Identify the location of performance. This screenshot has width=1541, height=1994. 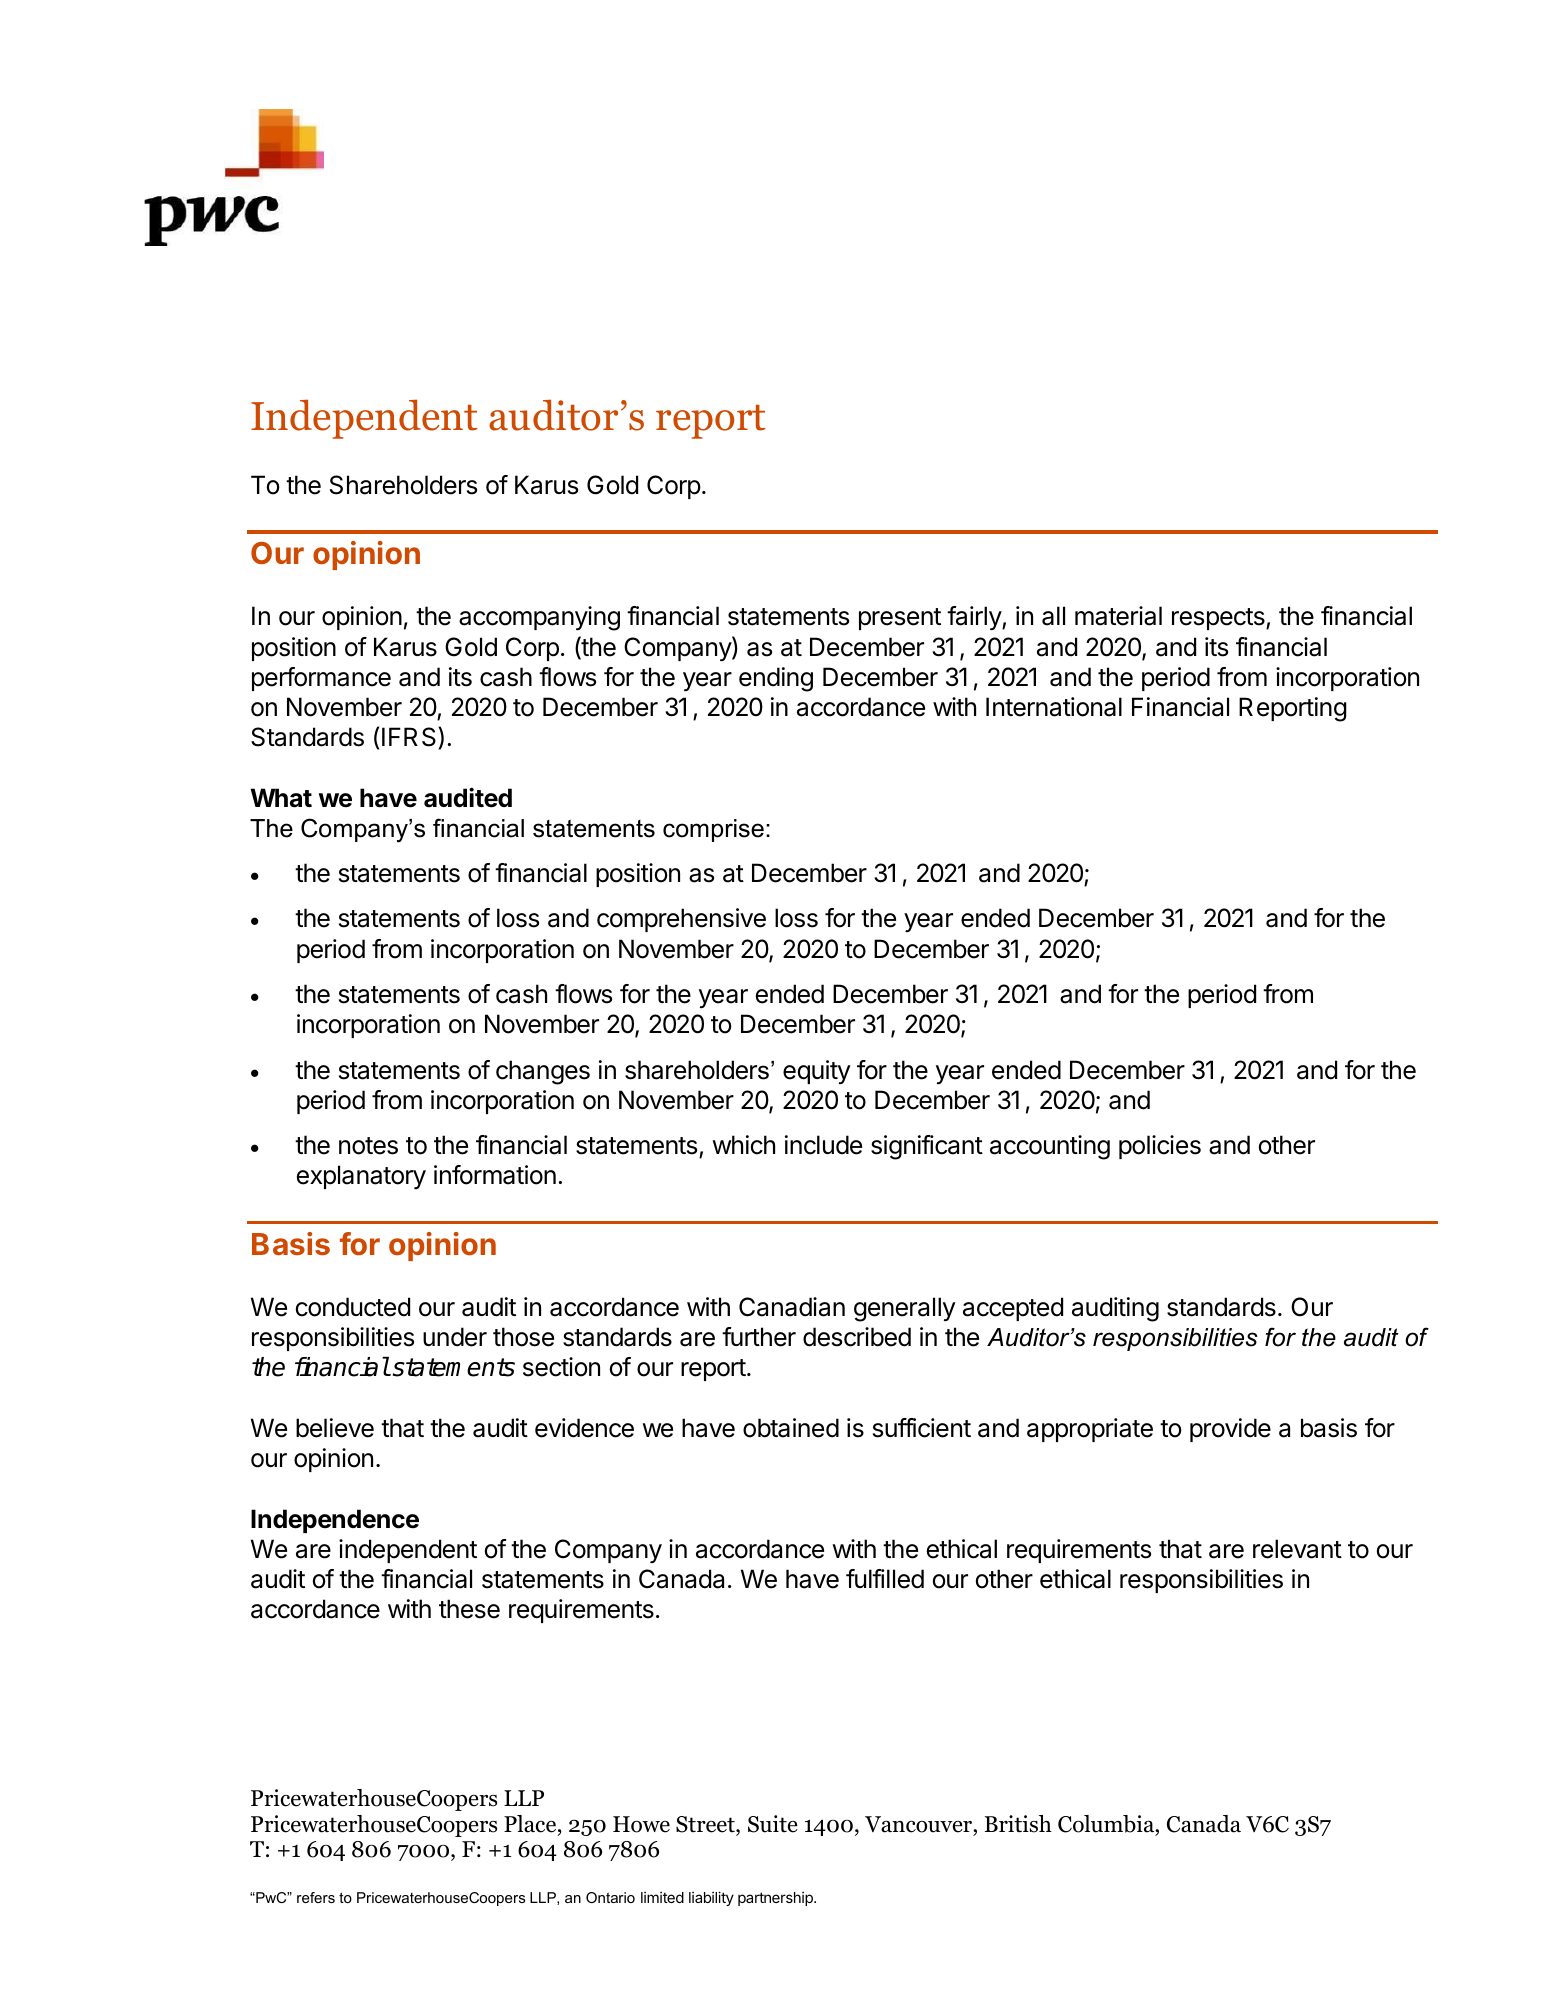
(321, 679).
